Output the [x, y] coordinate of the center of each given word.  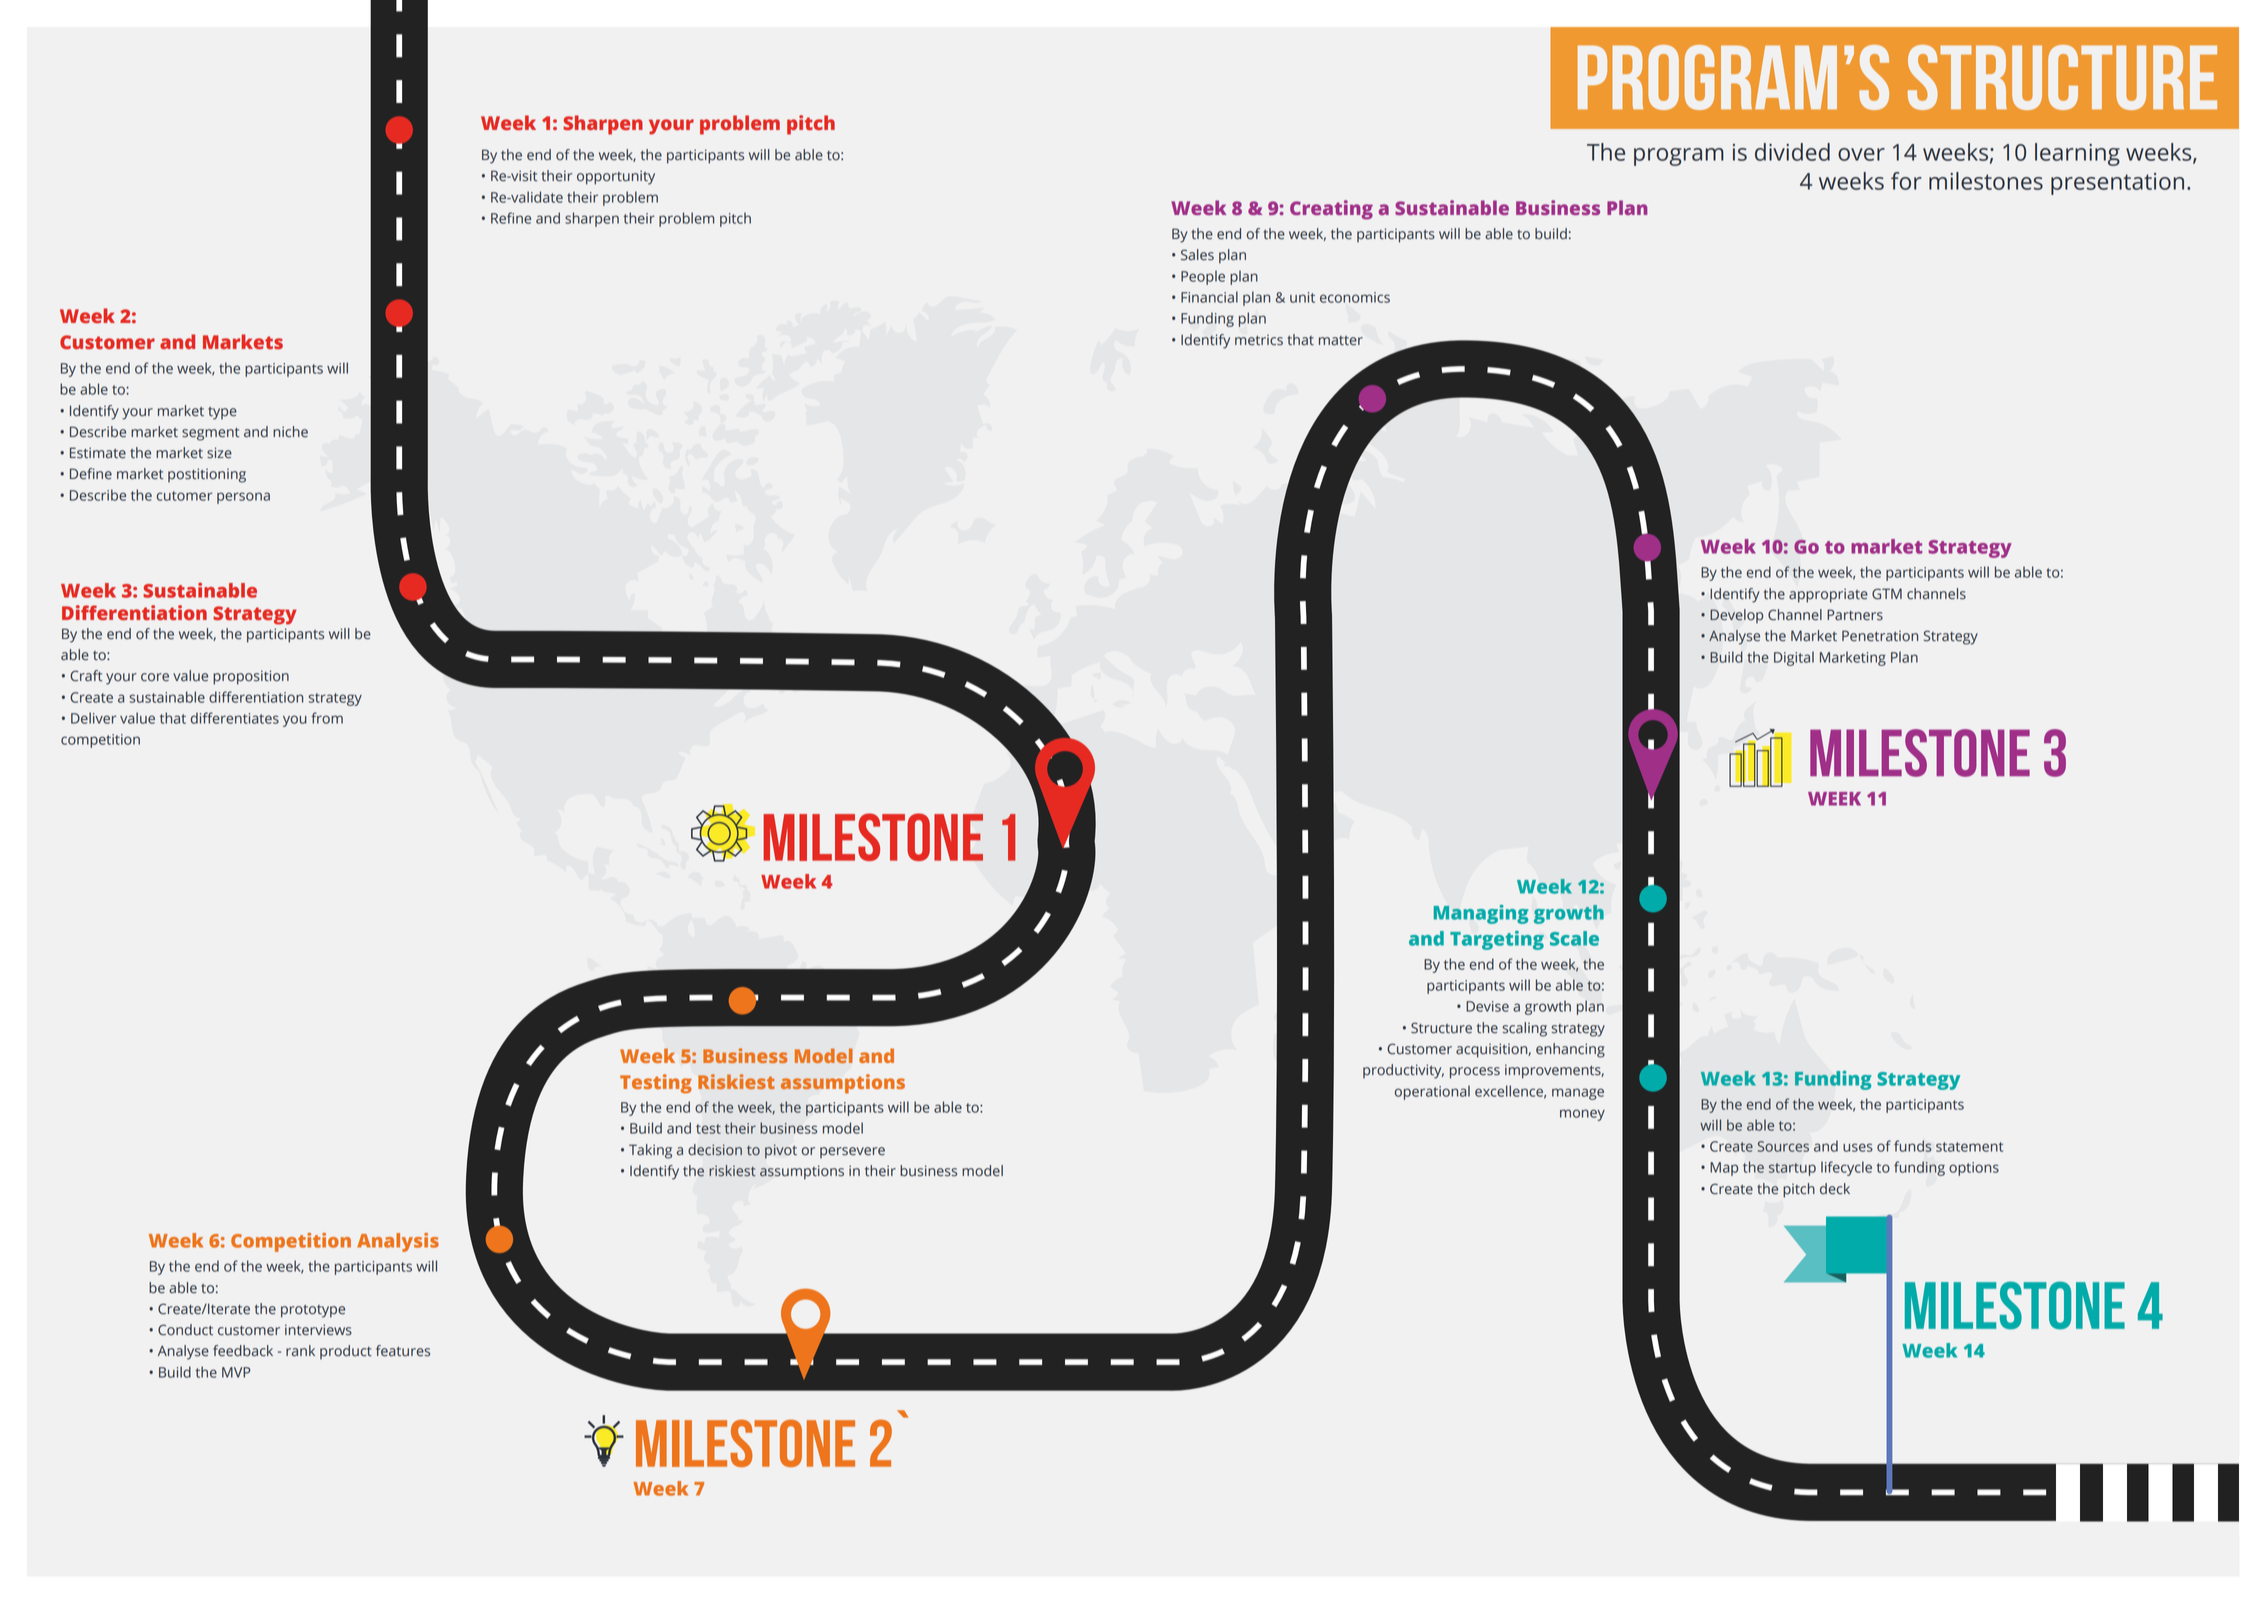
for [1906, 181]
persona [243, 498]
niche [290, 432]
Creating [1331, 210]
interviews [318, 1330]
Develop [1736, 616]
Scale [1574, 938]
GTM [1887, 594]
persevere [852, 1152]
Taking [650, 1151]
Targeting [1497, 940]
